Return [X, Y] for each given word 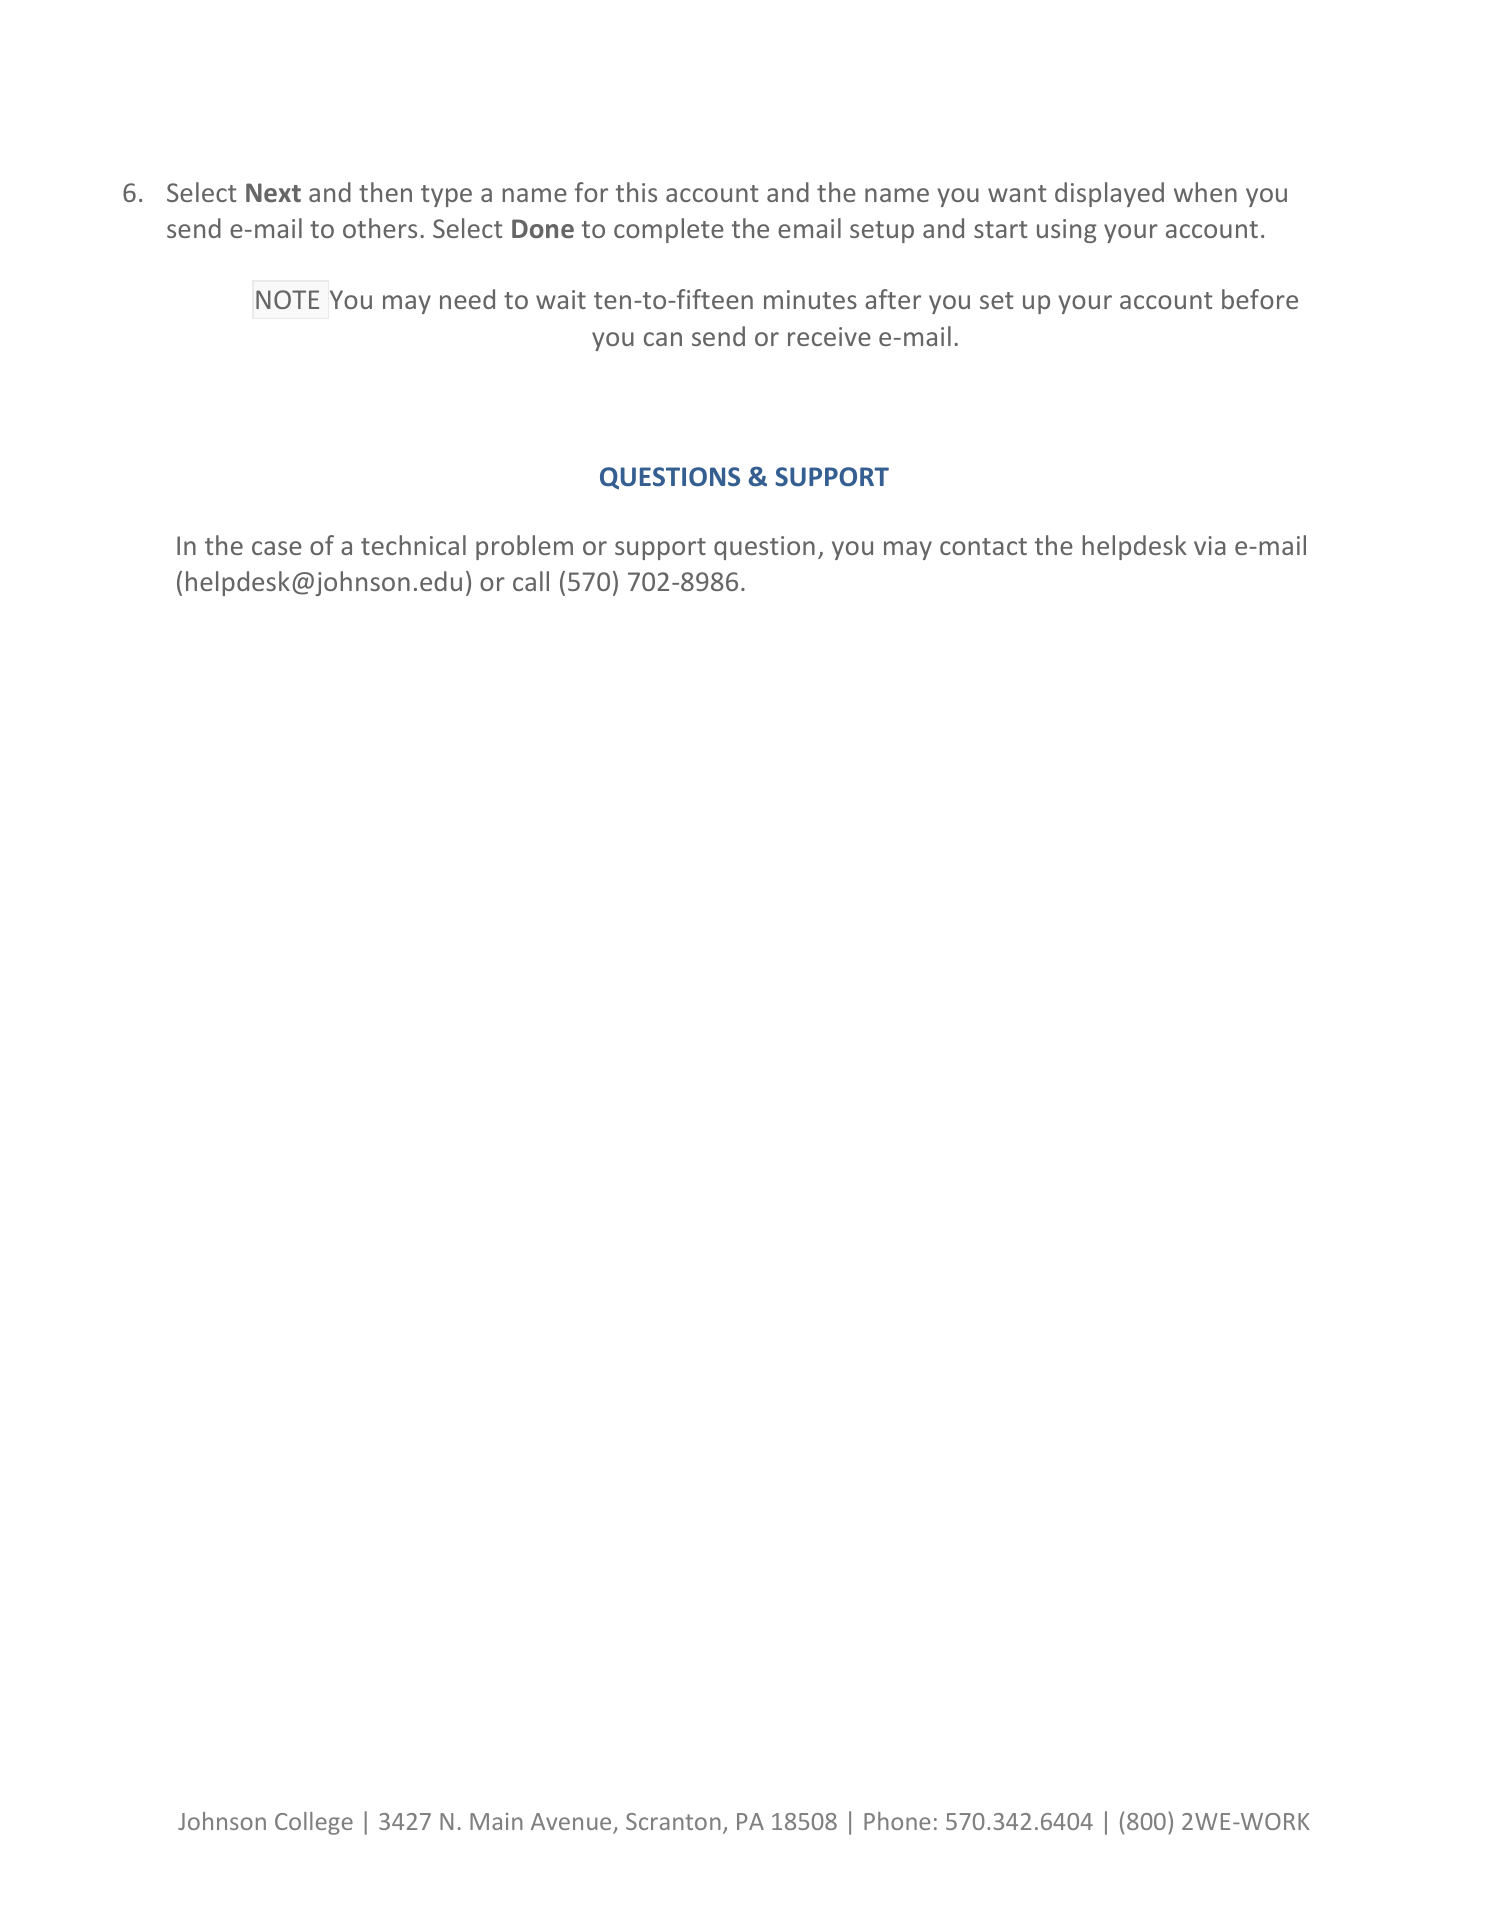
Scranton [673, 1821]
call [531, 581]
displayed [1109, 194]
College [314, 1823]
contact [983, 546]
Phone [897, 1821]
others [380, 228]
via [1210, 545]
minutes [810, 299]
